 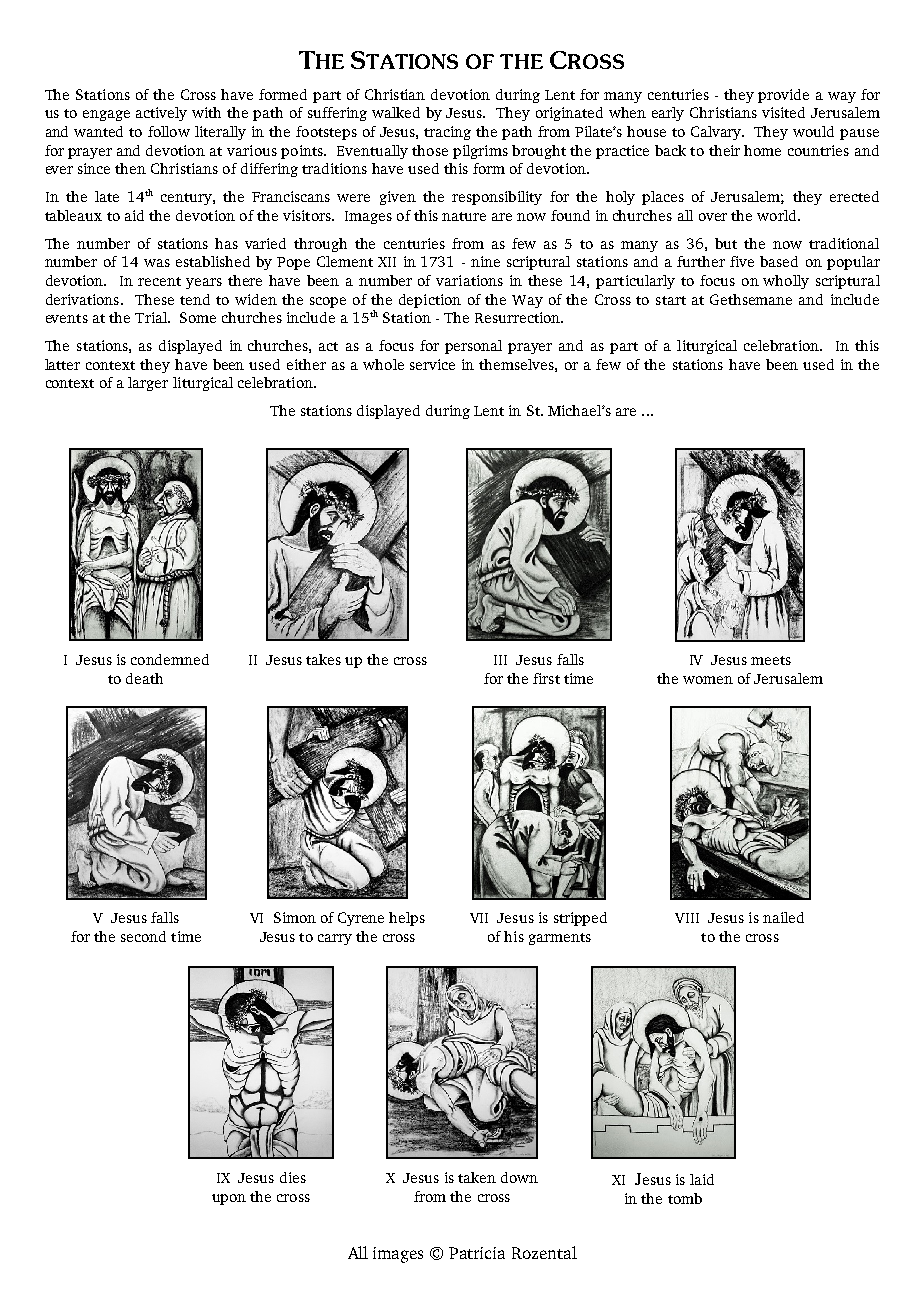 What do you see at coordinates (477, 1253) in the screenshot?
I see `Patricia` at bounding box center [477, 1253].
